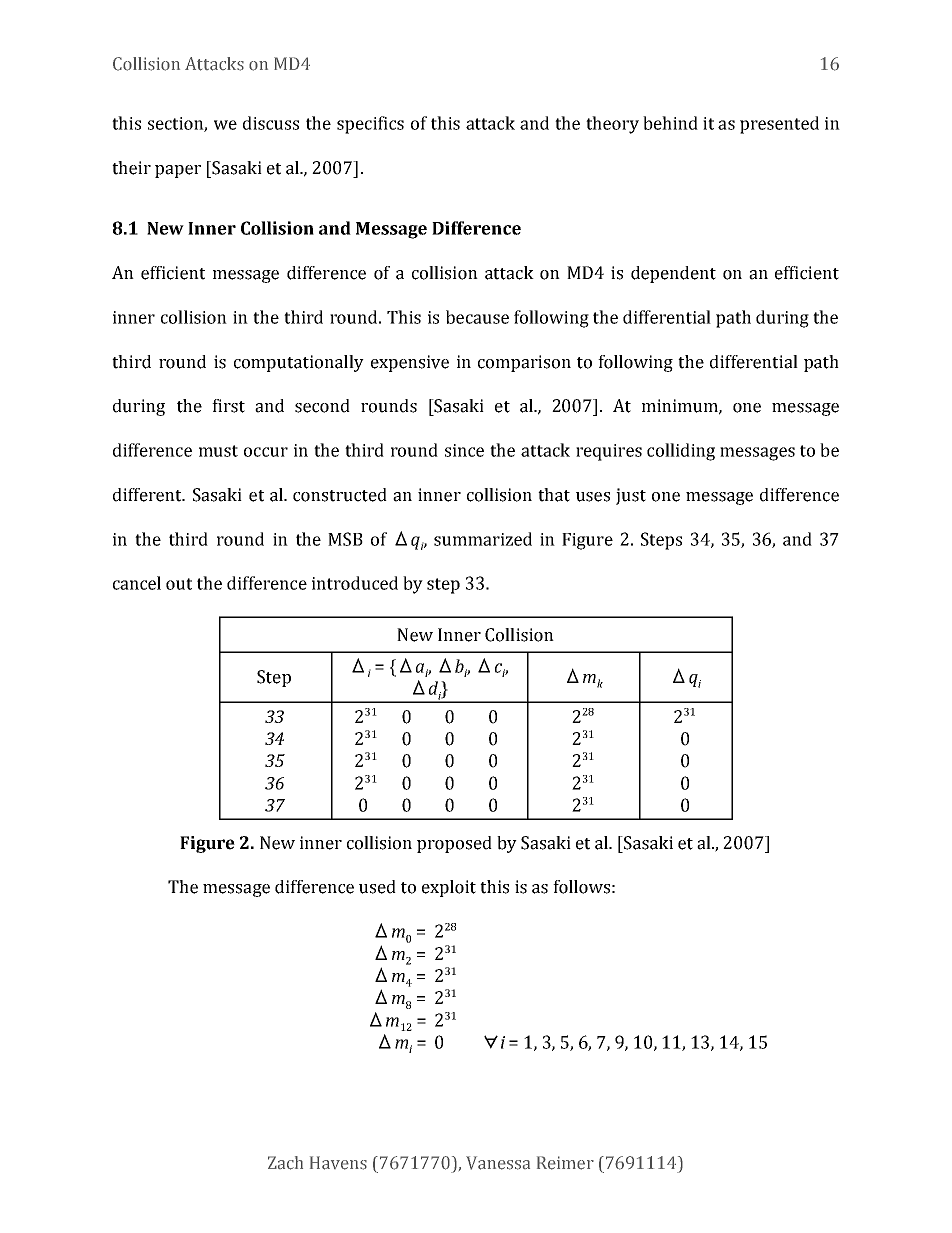 Image resolution: width=952 pixels, height=1233 pixels. What do you see at coordinates (179, 584) in the screenshot?
I see `out` at bounding box center [179, 584].
